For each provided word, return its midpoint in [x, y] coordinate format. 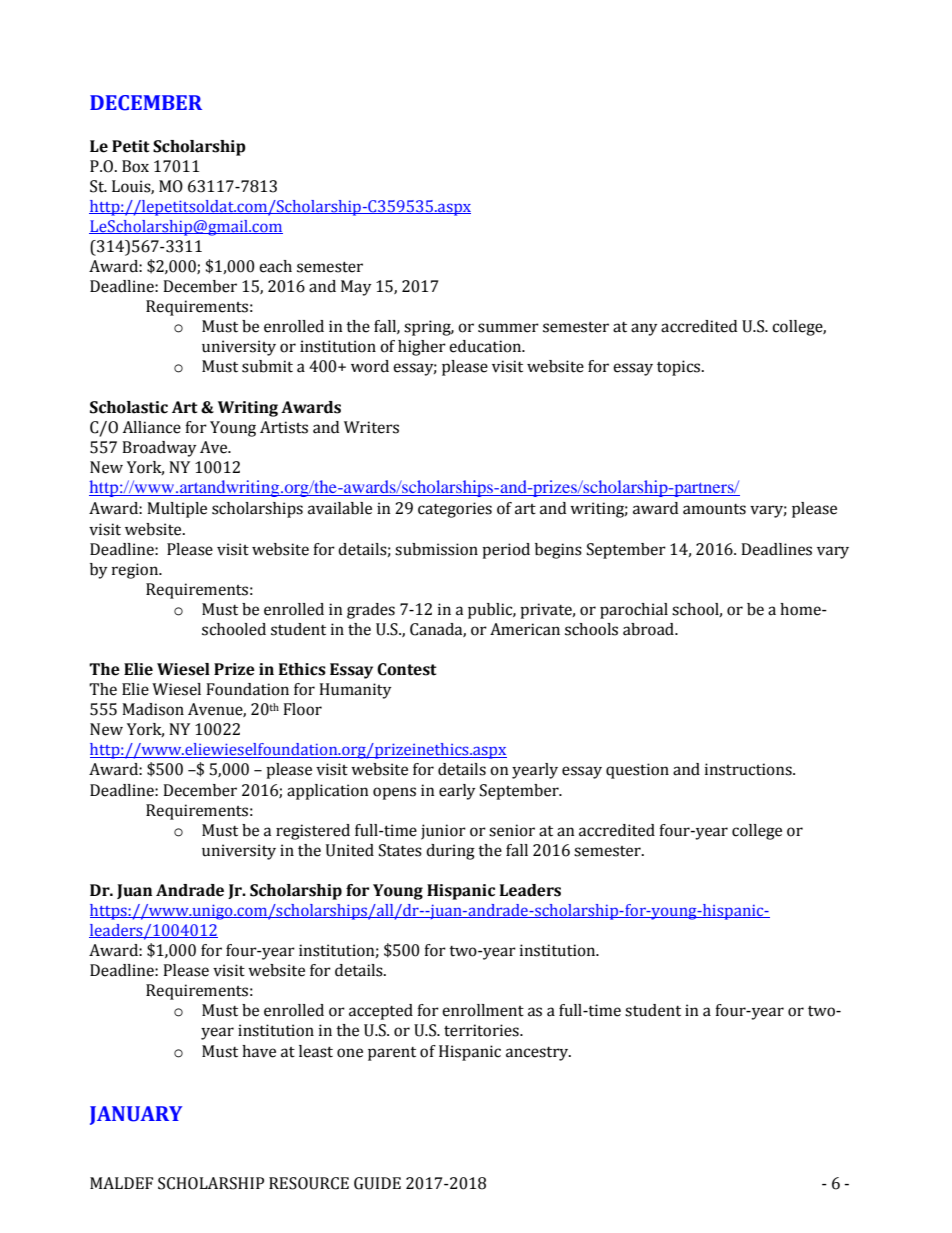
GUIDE [377, 1183]
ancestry [538, 1054]
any [644, 329]
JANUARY [136, 1115]
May [356, 288]
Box [135, 166]
